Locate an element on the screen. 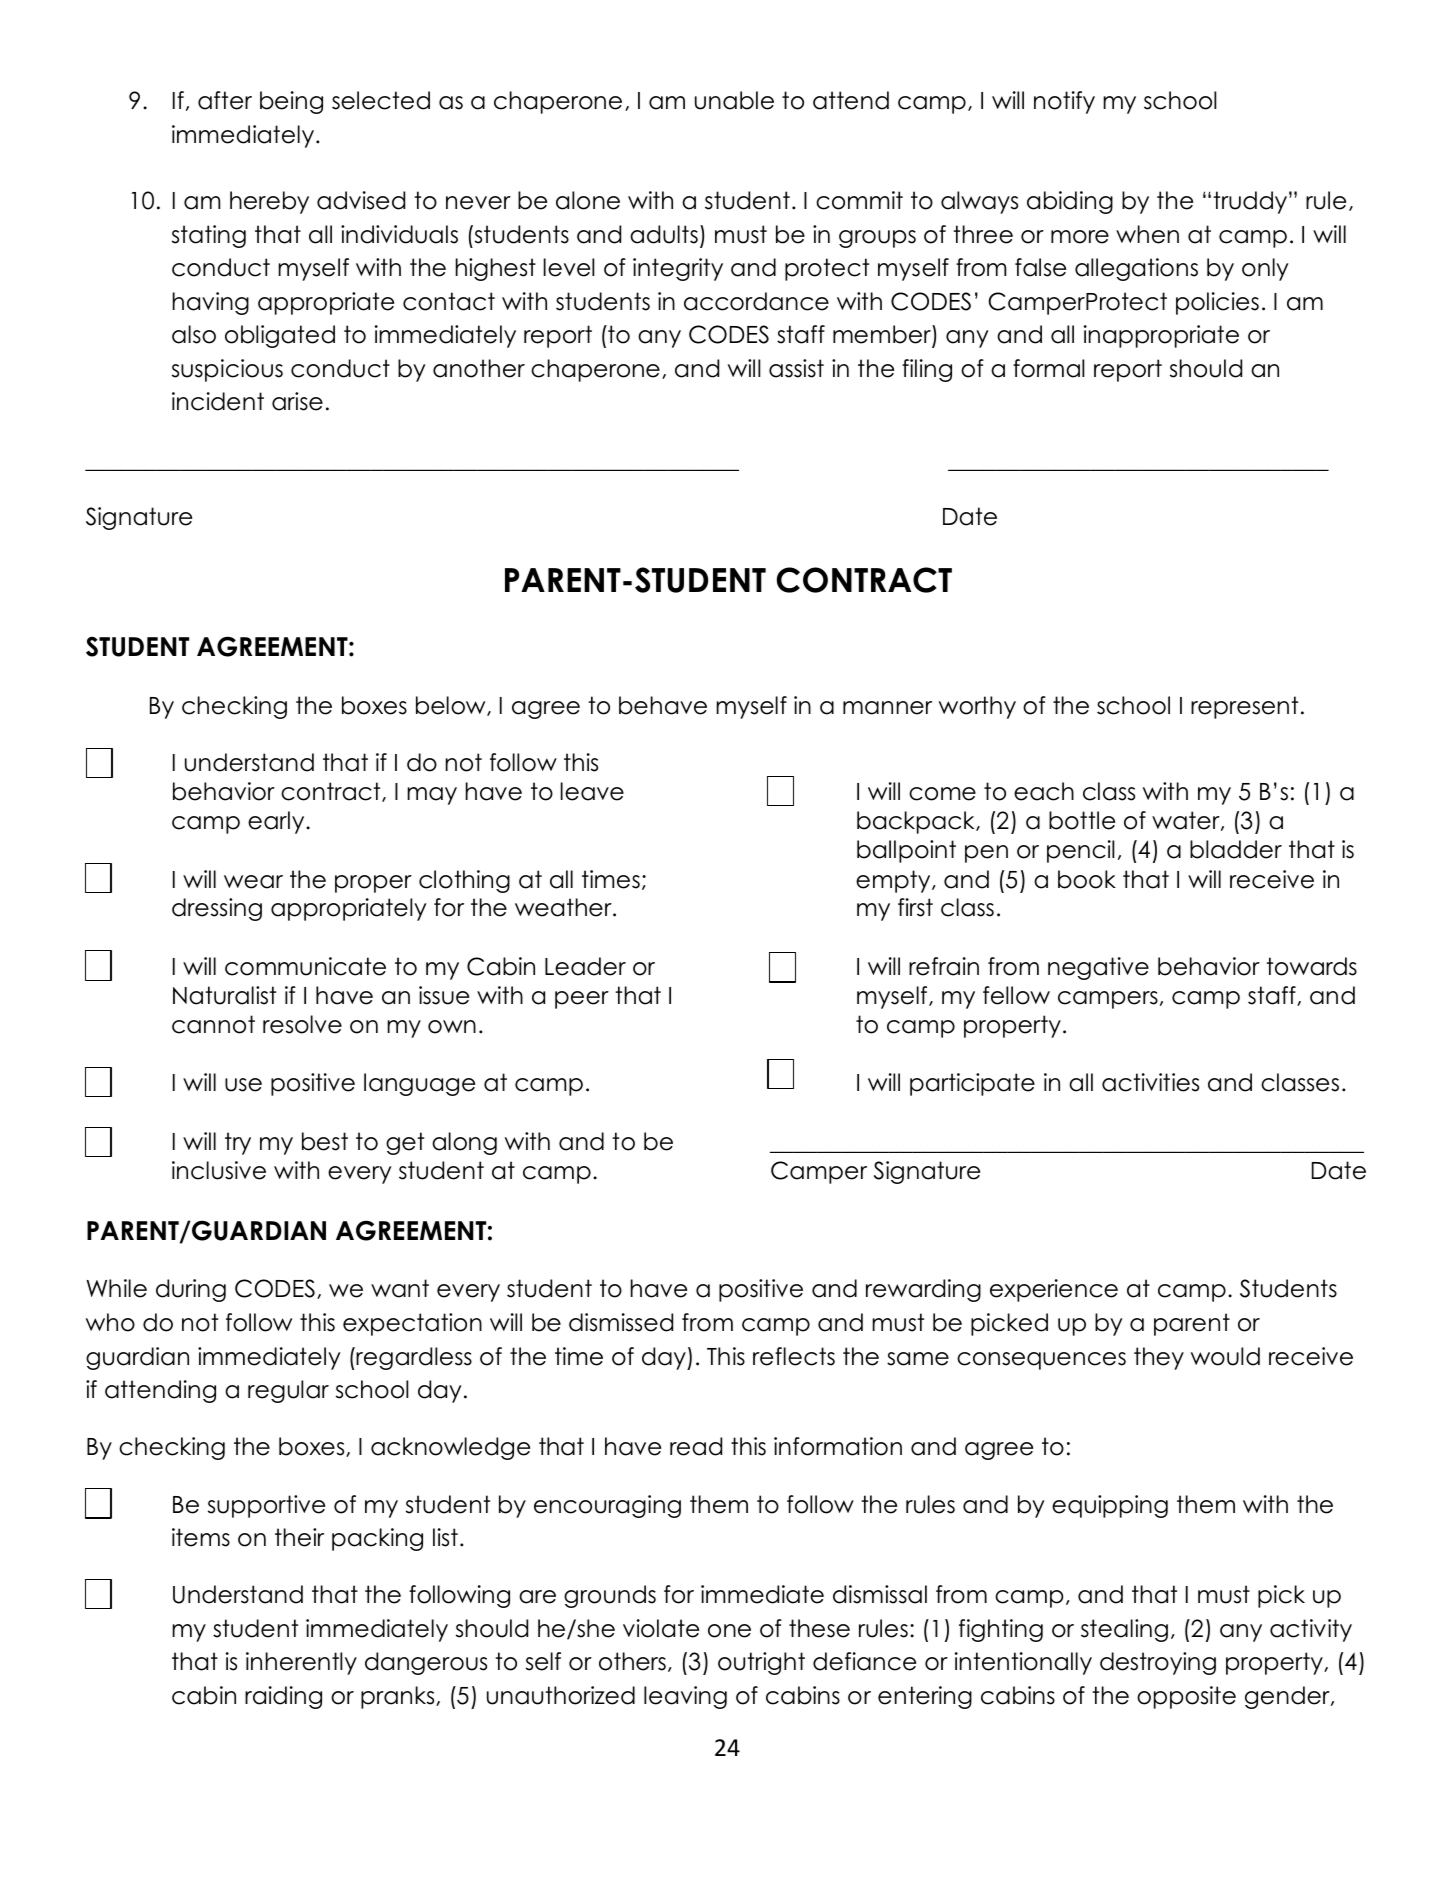 Image resolution: width=1454 pixels, height=1881 pixels. unable is located at coordinates (734, 100).
